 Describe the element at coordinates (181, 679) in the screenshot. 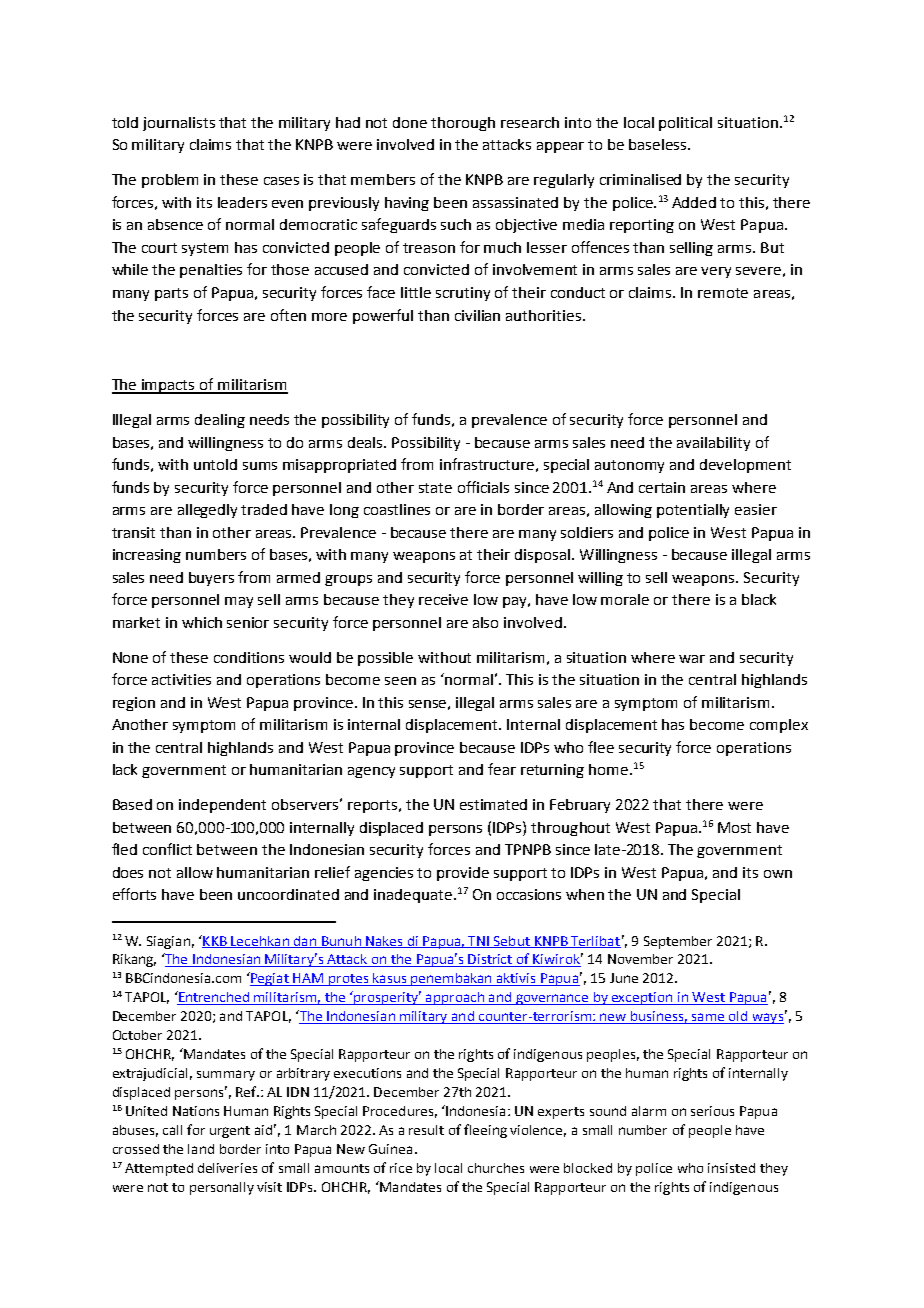

I see `activities` at that location.
